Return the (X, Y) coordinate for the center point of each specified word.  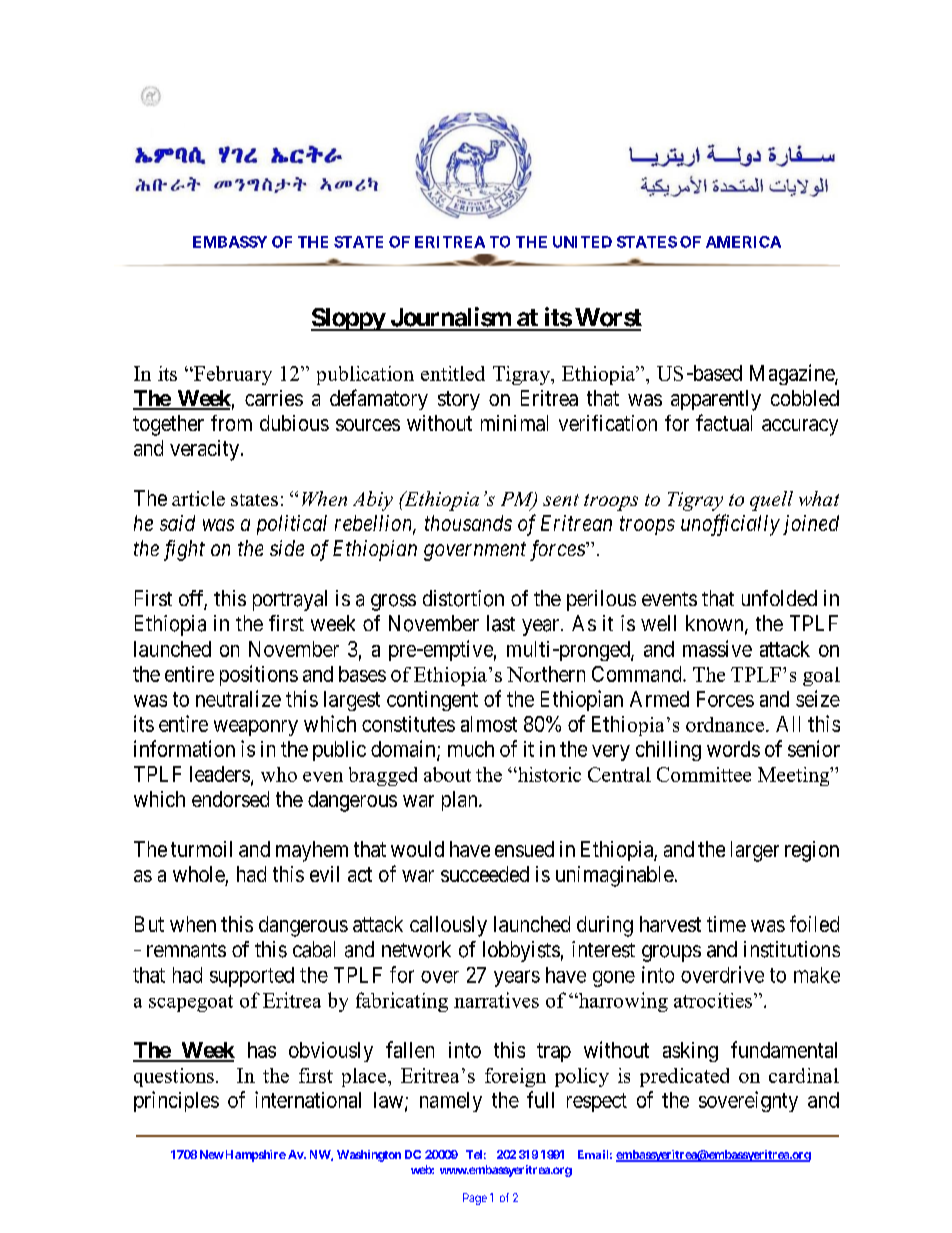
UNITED (582, 242)
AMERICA (743, 242)
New (212, 1154)
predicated (684, 1077)
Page (475, 1199)
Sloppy (348, 319)
